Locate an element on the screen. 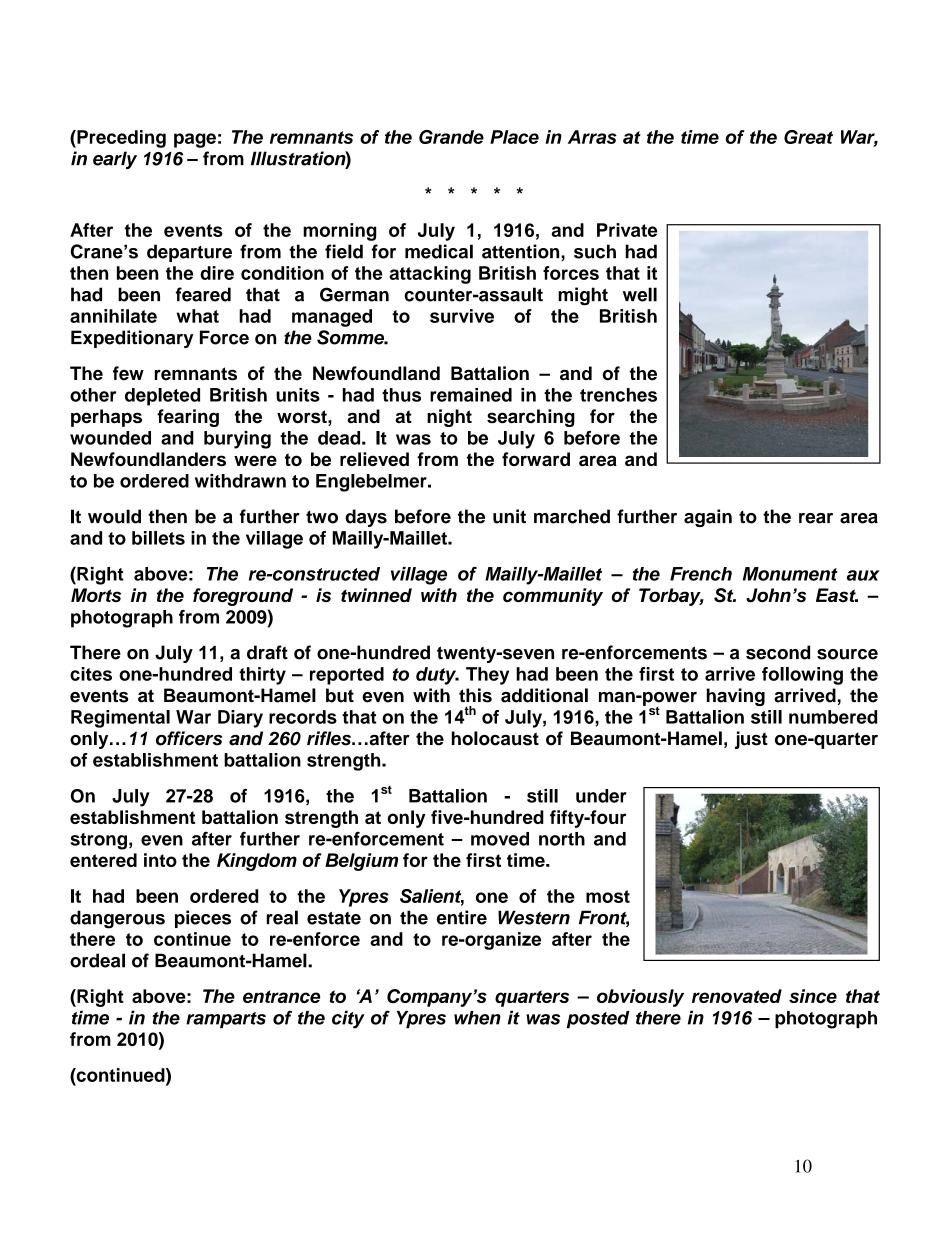 The width and height of the screenshot is (952, 1233). foreground is located at coordinates (243, 597).
